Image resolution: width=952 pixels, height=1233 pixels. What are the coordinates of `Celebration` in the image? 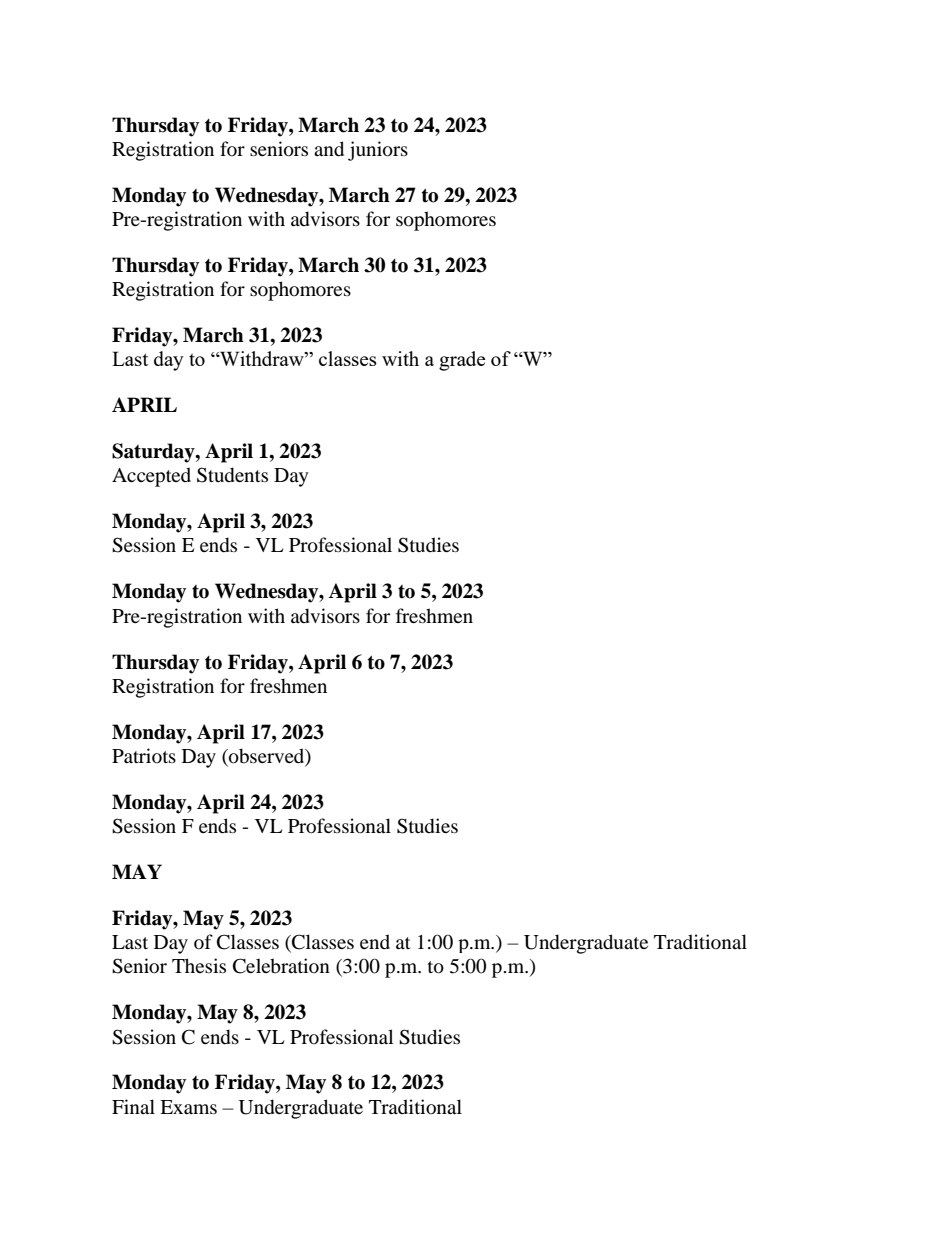 It's located at (281, 966).
